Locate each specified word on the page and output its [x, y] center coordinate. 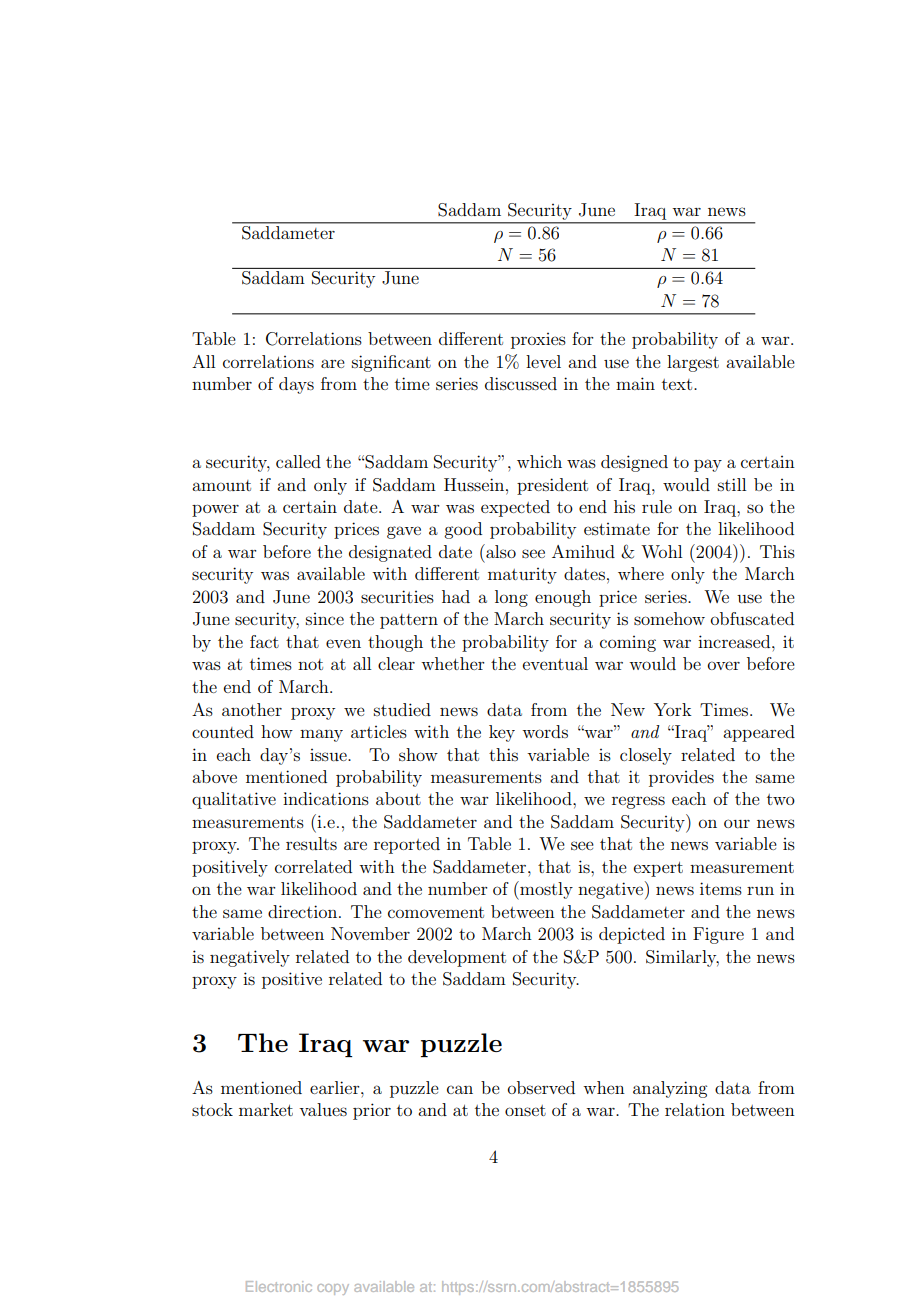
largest [693, 363]
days [296, 385]
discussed [521, 383]
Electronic [279, 1286]
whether [453, 663]
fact [264, 641]
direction [304, 911]
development [457, 958]
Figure [718, 935]
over [724, 665]
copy [333, 1289]
